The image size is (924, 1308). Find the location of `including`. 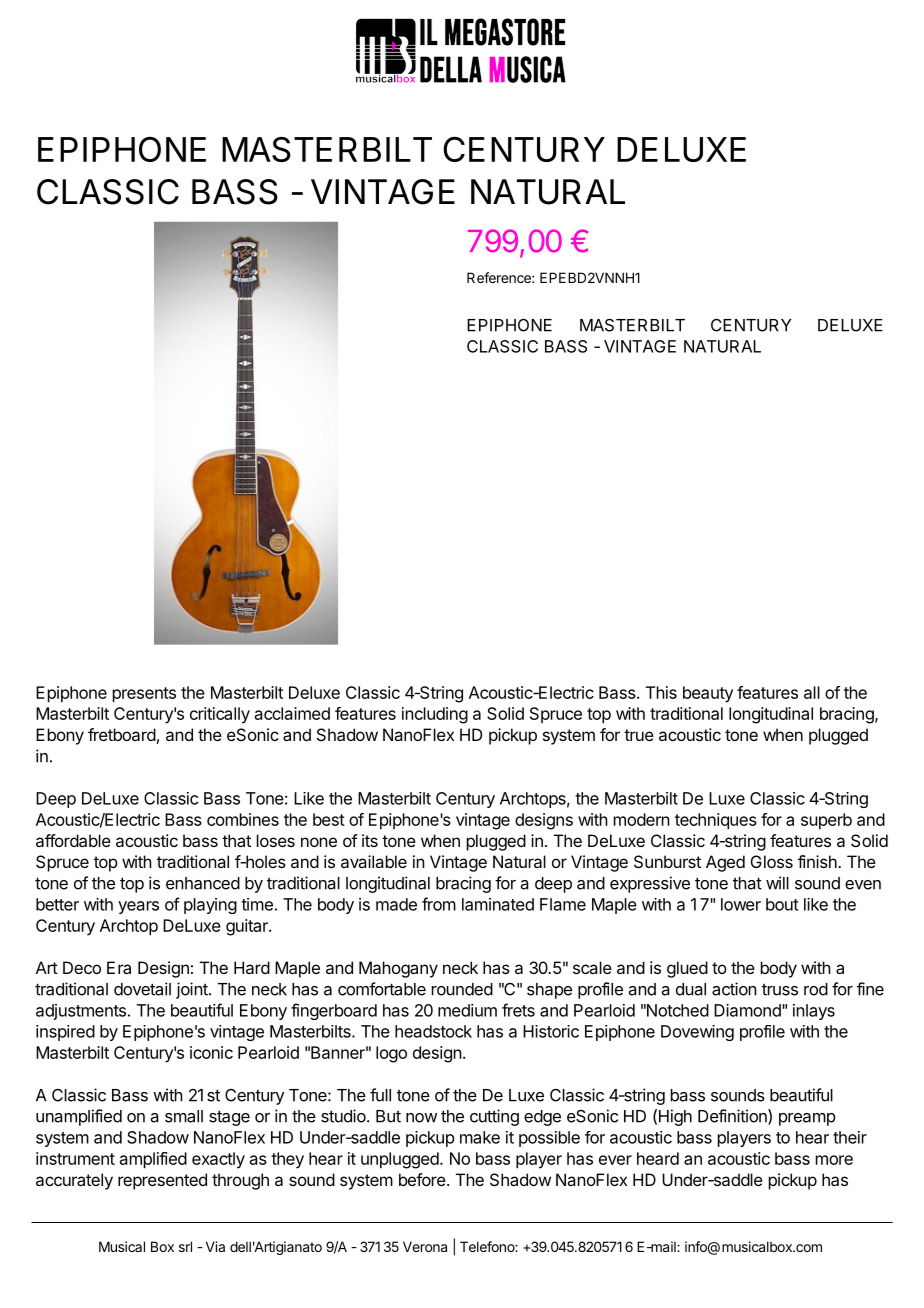

including is located at coordinates (435, 715).
